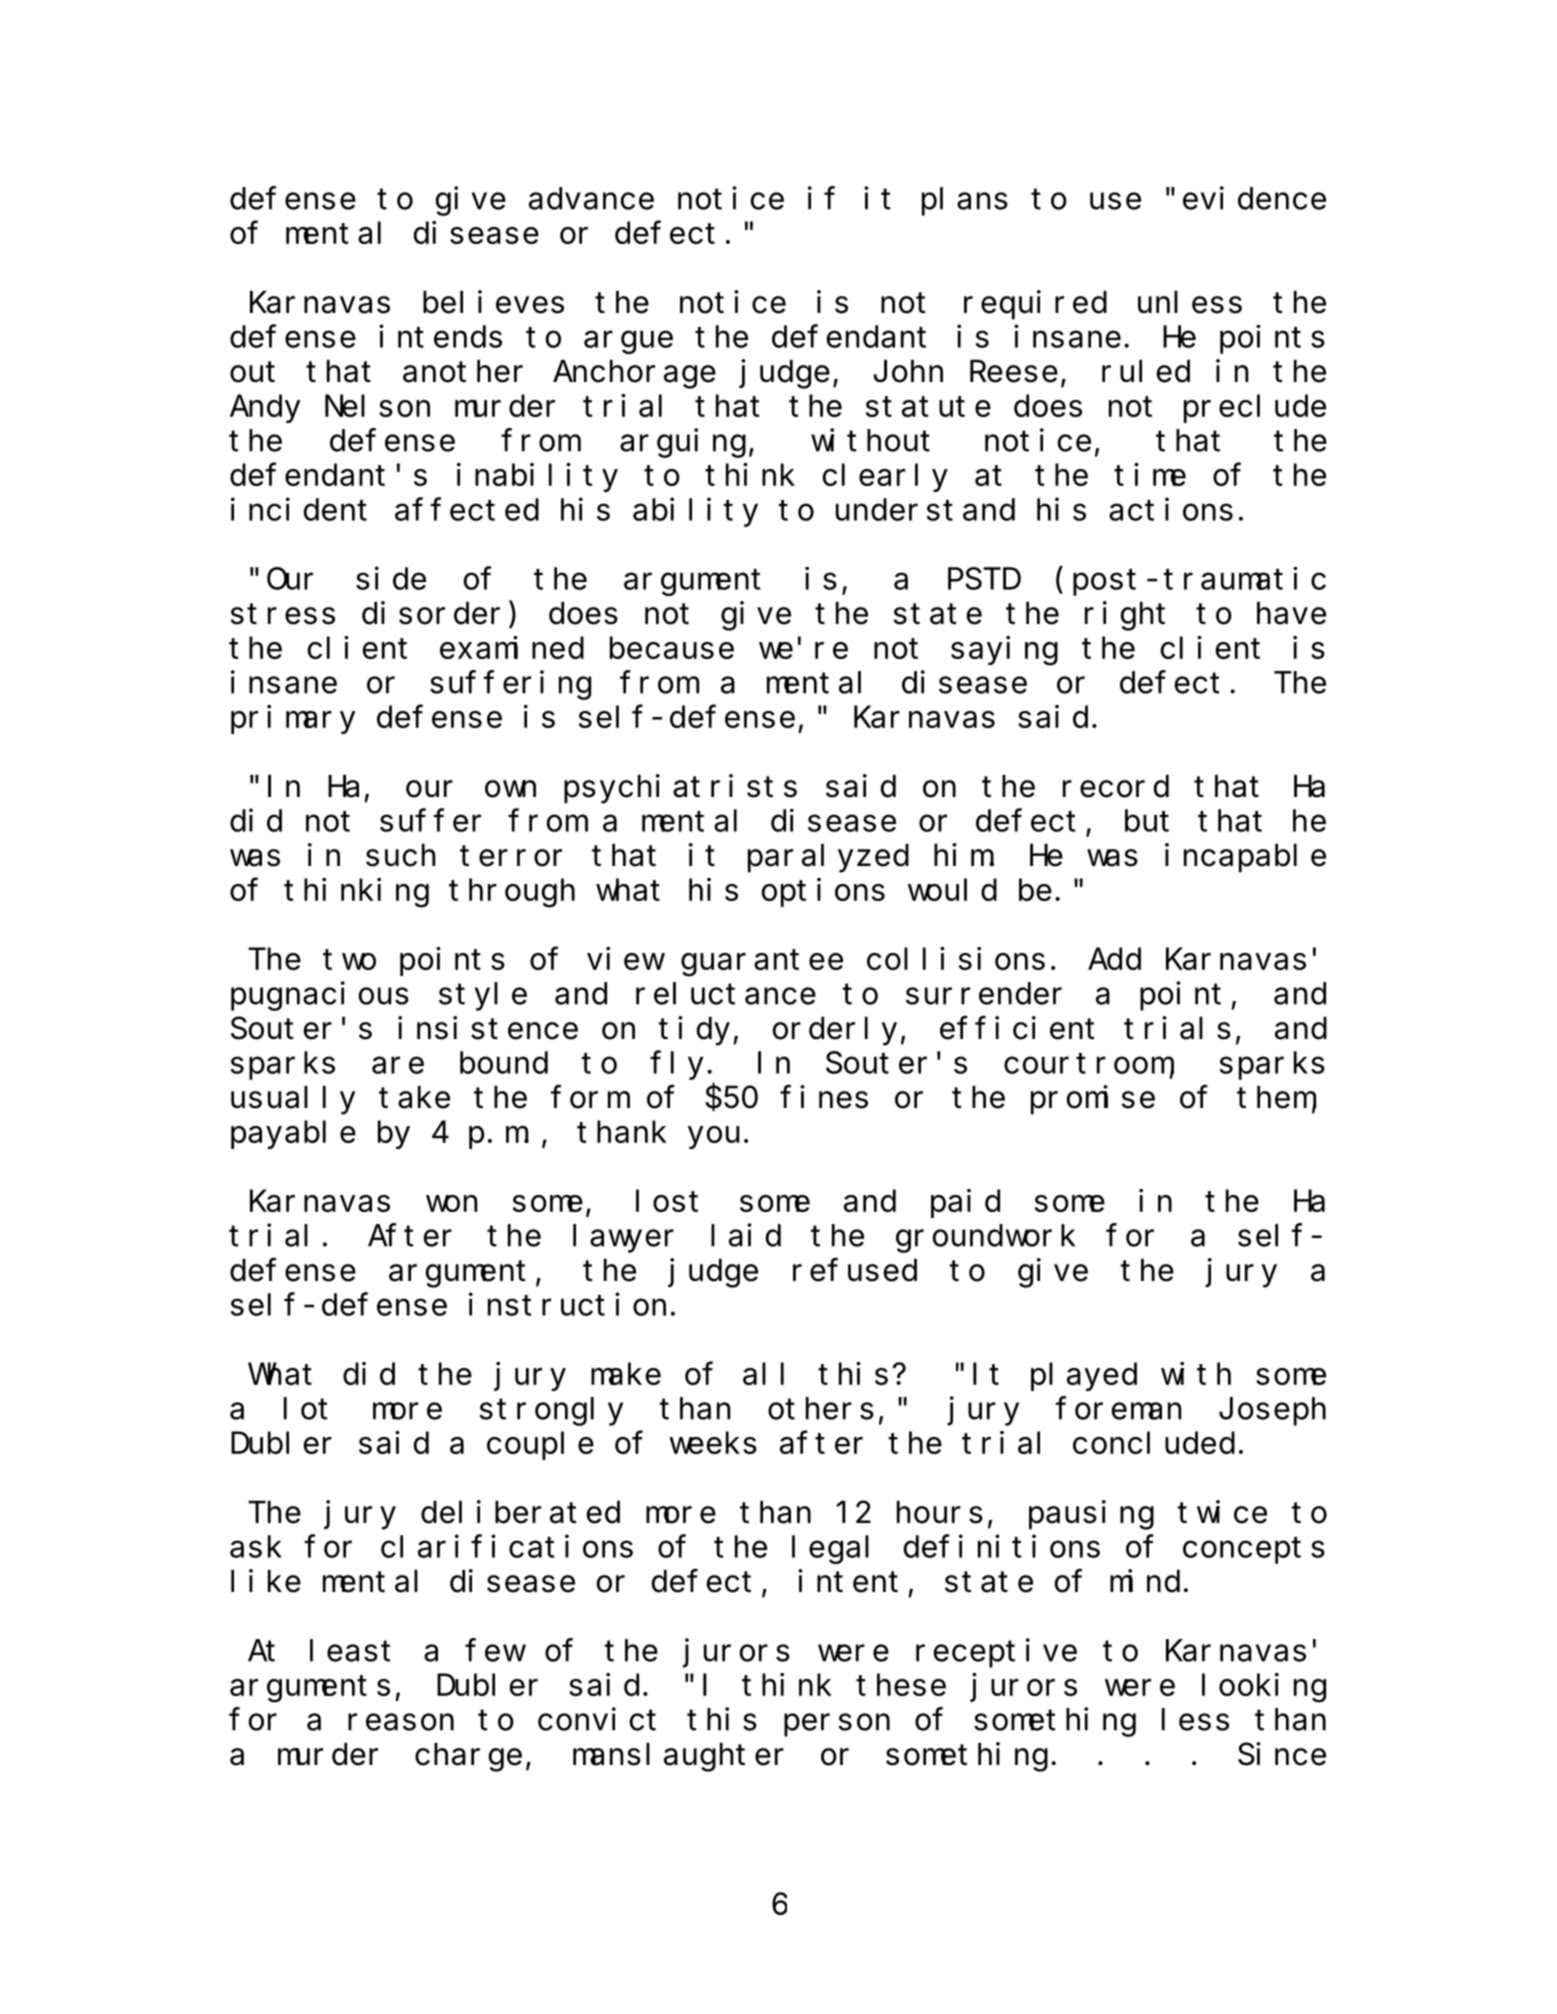 The image size is (1557, 2014). What do you see at coordinates (1154, 1443) in the screenshot?
I see `concluded` at bounding box center [1154, 1443].
